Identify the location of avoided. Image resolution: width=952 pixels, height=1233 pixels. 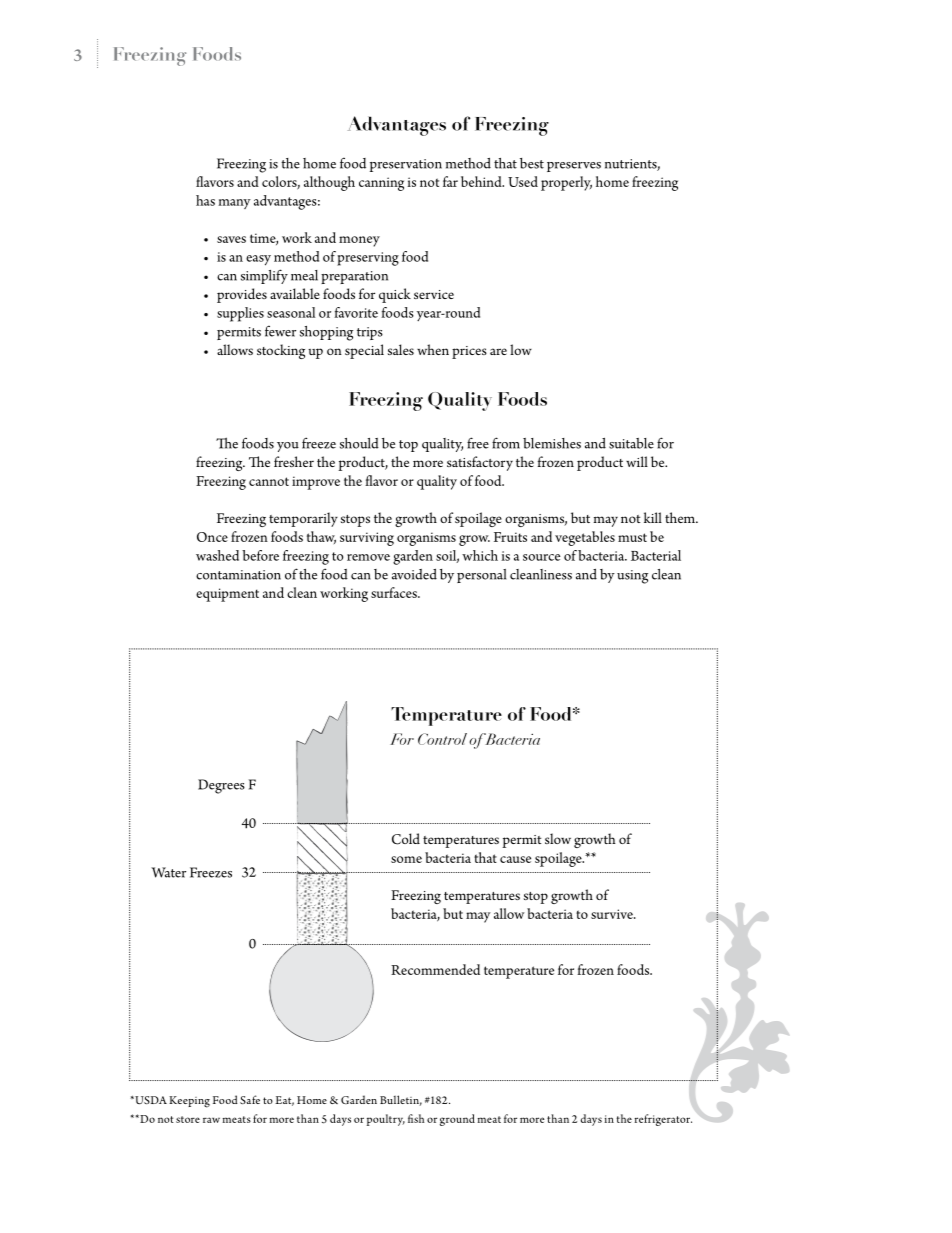
(414, 574).
